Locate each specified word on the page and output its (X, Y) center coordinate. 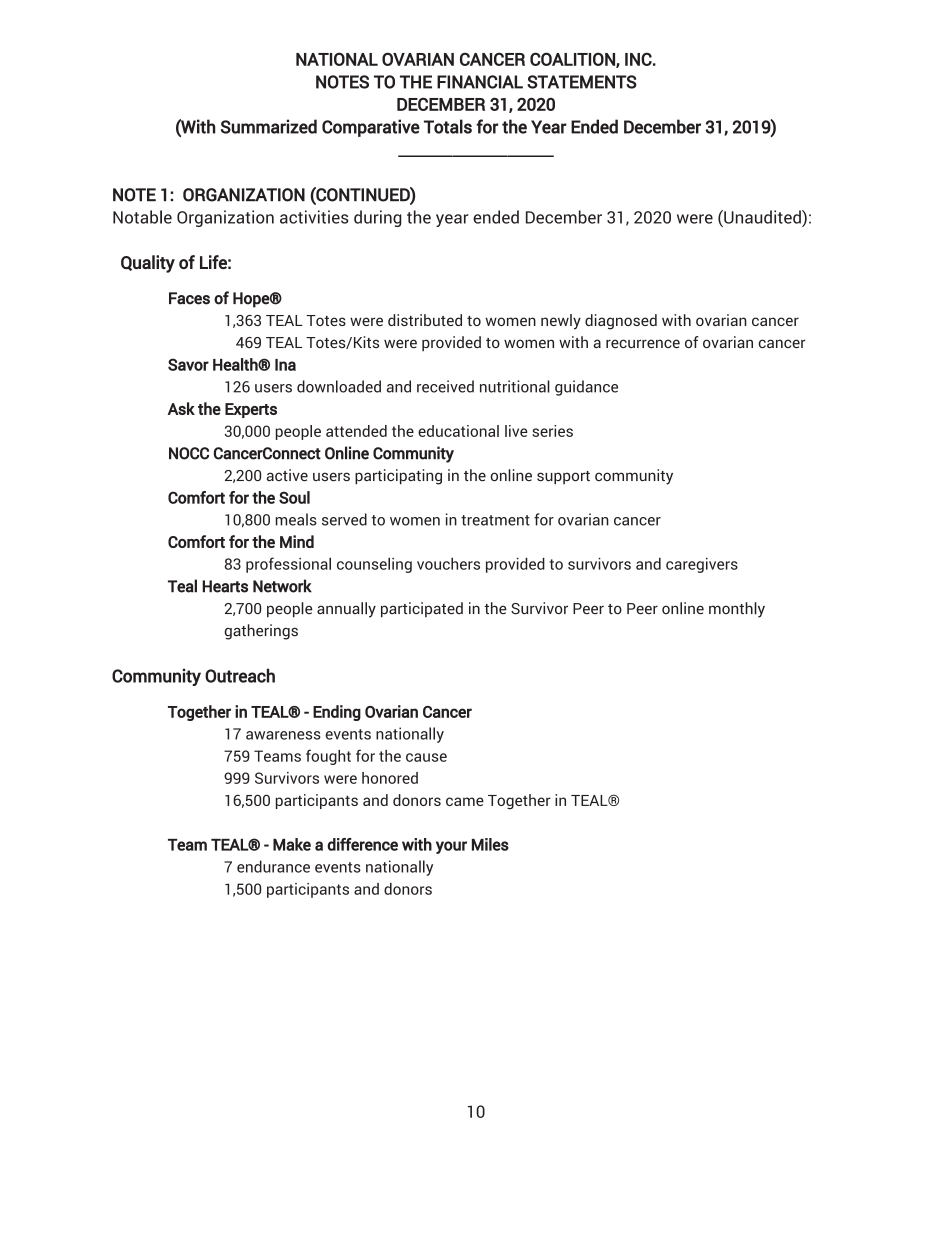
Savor (188, 364)
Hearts (225, 586)
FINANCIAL (480, 82)
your (451, 847)
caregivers (702, 565)
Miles (490, 844)
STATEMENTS (582, 82)
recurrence (643, 343)
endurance (273, 866)
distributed (425, 320)
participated (422, 610)
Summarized (269, 126)
